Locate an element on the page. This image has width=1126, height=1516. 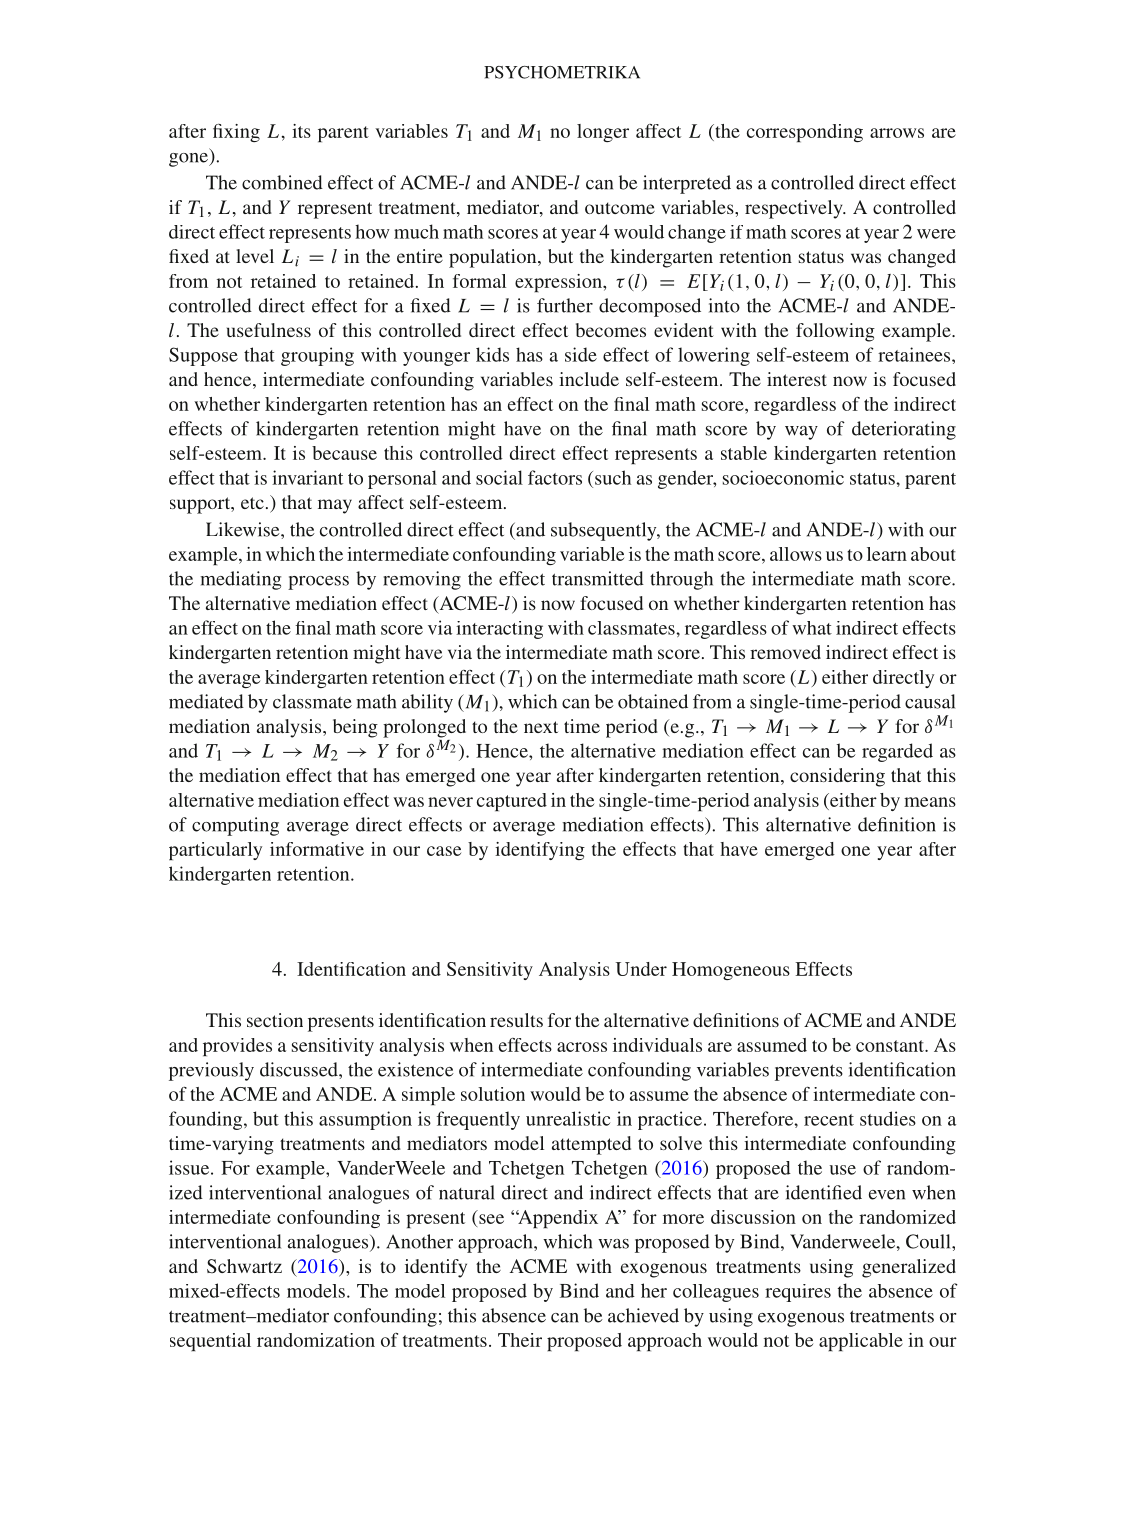
Schwartz is located at coordinates (244, 1266).
